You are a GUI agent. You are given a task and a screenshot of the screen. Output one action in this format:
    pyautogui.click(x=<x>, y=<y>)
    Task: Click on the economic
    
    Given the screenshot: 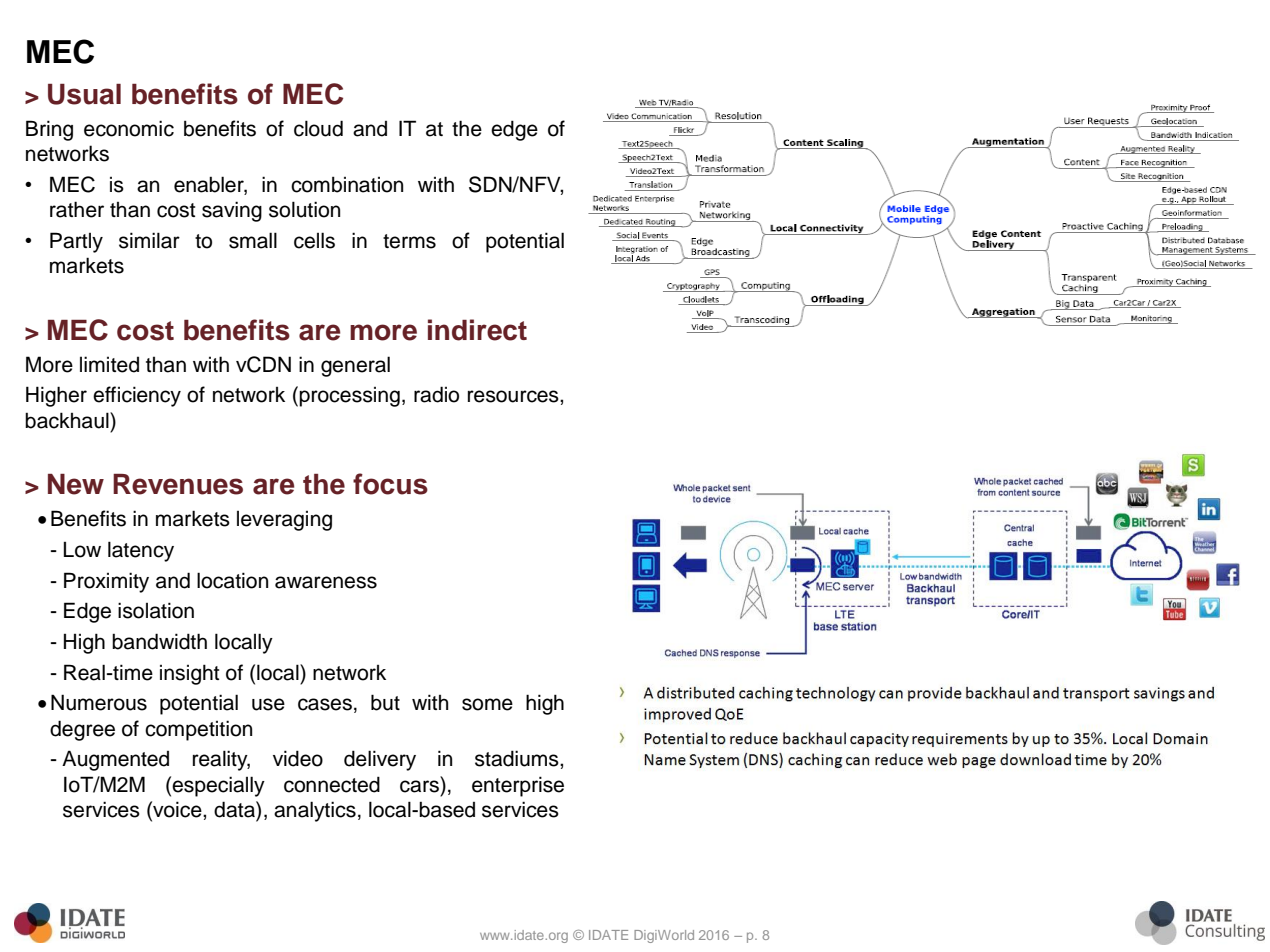 What is the action you would take?
    pyautogui.click(x=129, y=128)
